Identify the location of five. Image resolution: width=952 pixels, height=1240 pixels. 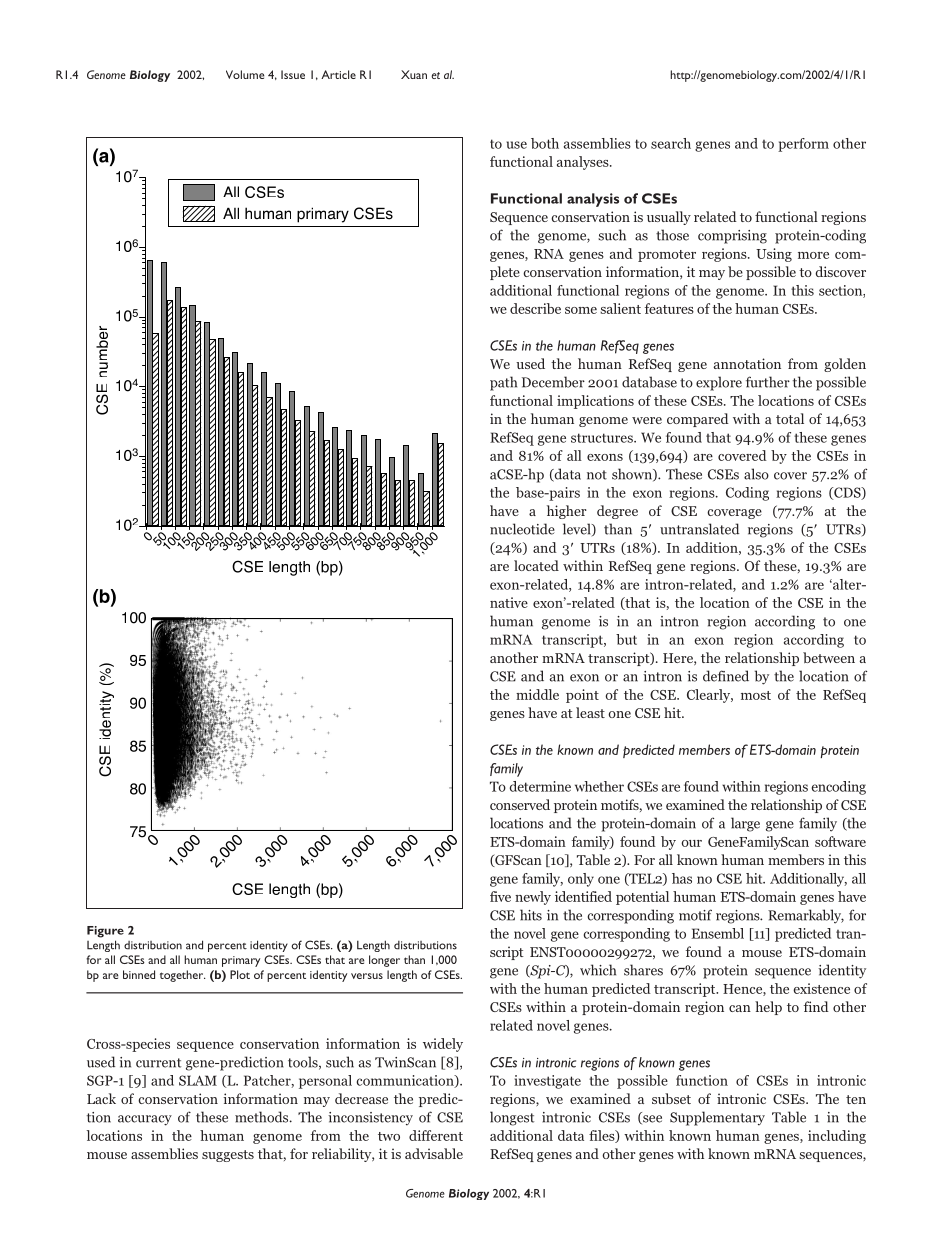
(500, 896).
